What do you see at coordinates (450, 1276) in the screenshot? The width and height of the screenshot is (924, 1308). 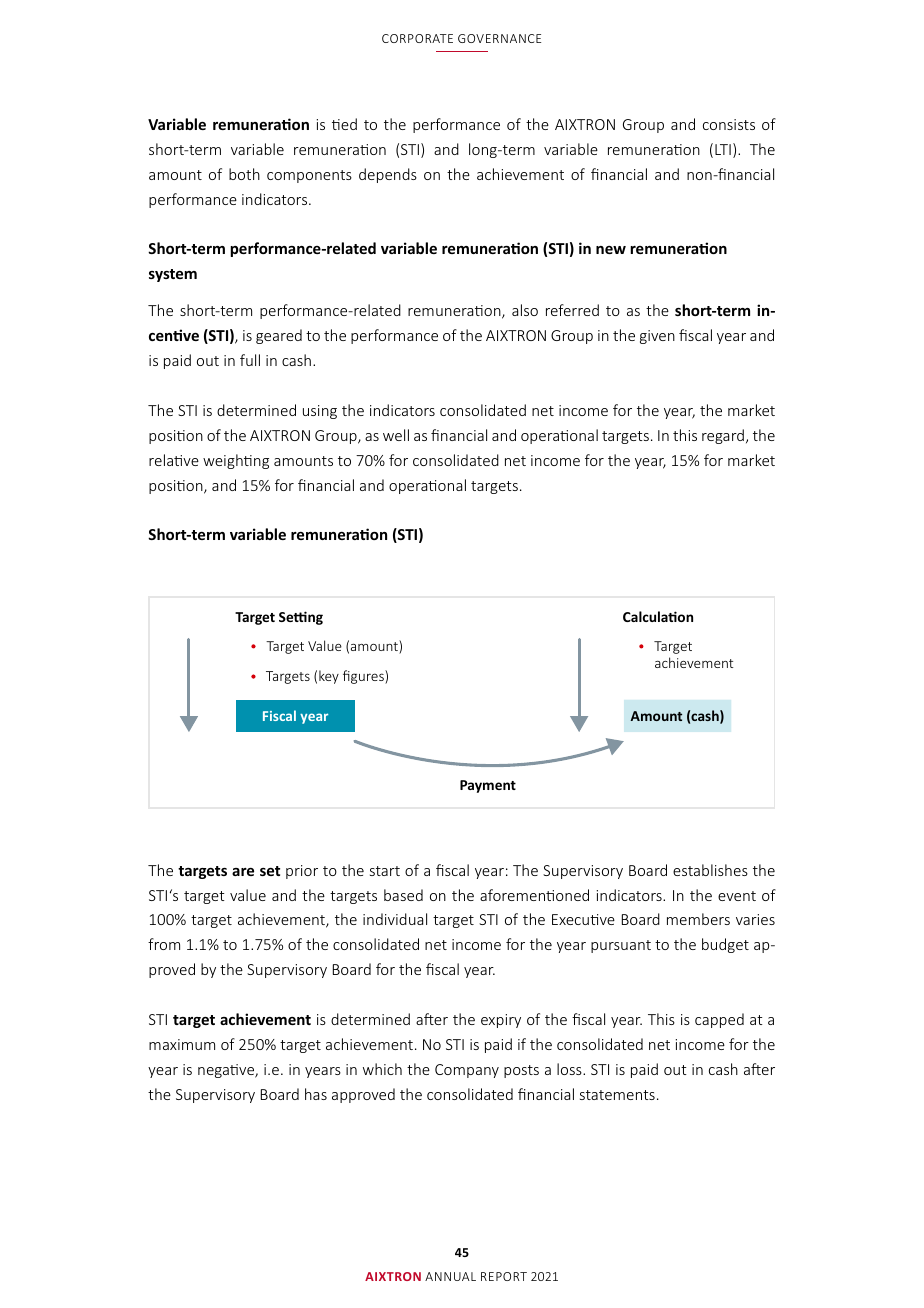 I see `ANNUAL` at bounding box center [450, 1276].
